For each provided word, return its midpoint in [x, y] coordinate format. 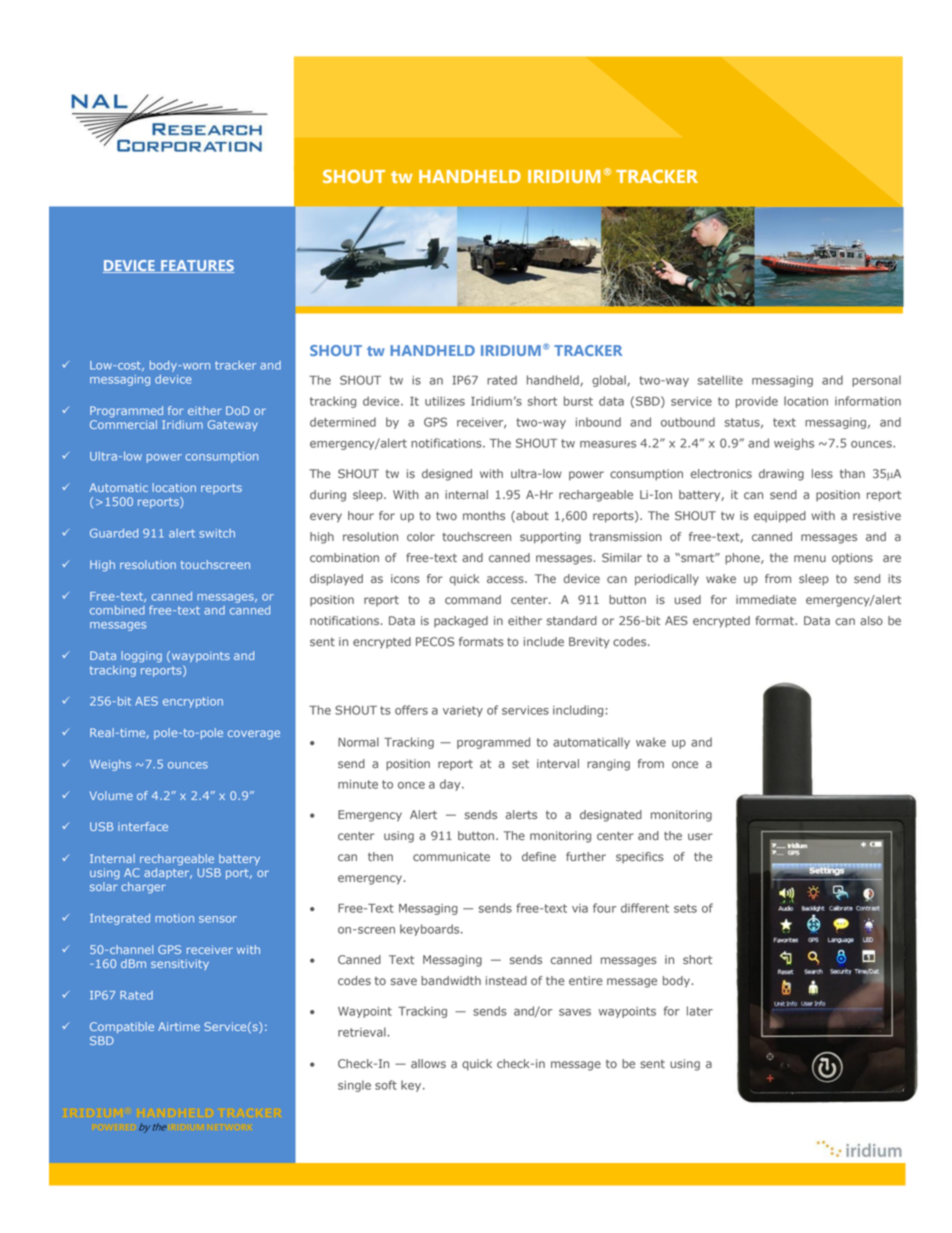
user [700, 836]
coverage [254, 735]
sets [685, 908]
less [822, 473]
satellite [720, 380]
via [580, 908]
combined [117, 610]
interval [558, 763]
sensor [218, 919]
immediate [766, 599]
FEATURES [196, 266]
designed [447, 475]
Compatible [122, 1027]
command [473, 599]
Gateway [233, 425]
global [610, 381]
